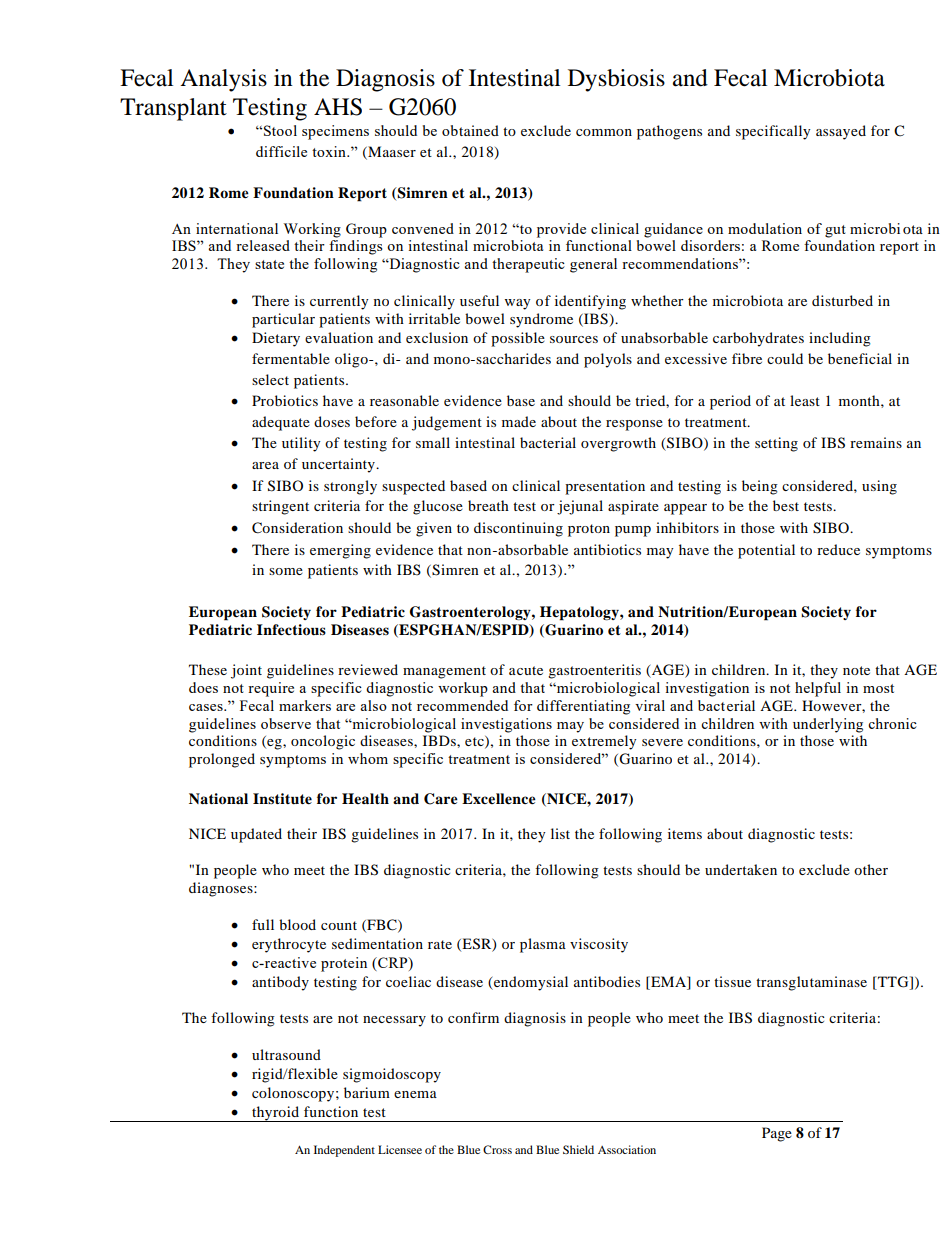 This document has height=1233, width=952. I want to click on Stool, so click(280, 130).
